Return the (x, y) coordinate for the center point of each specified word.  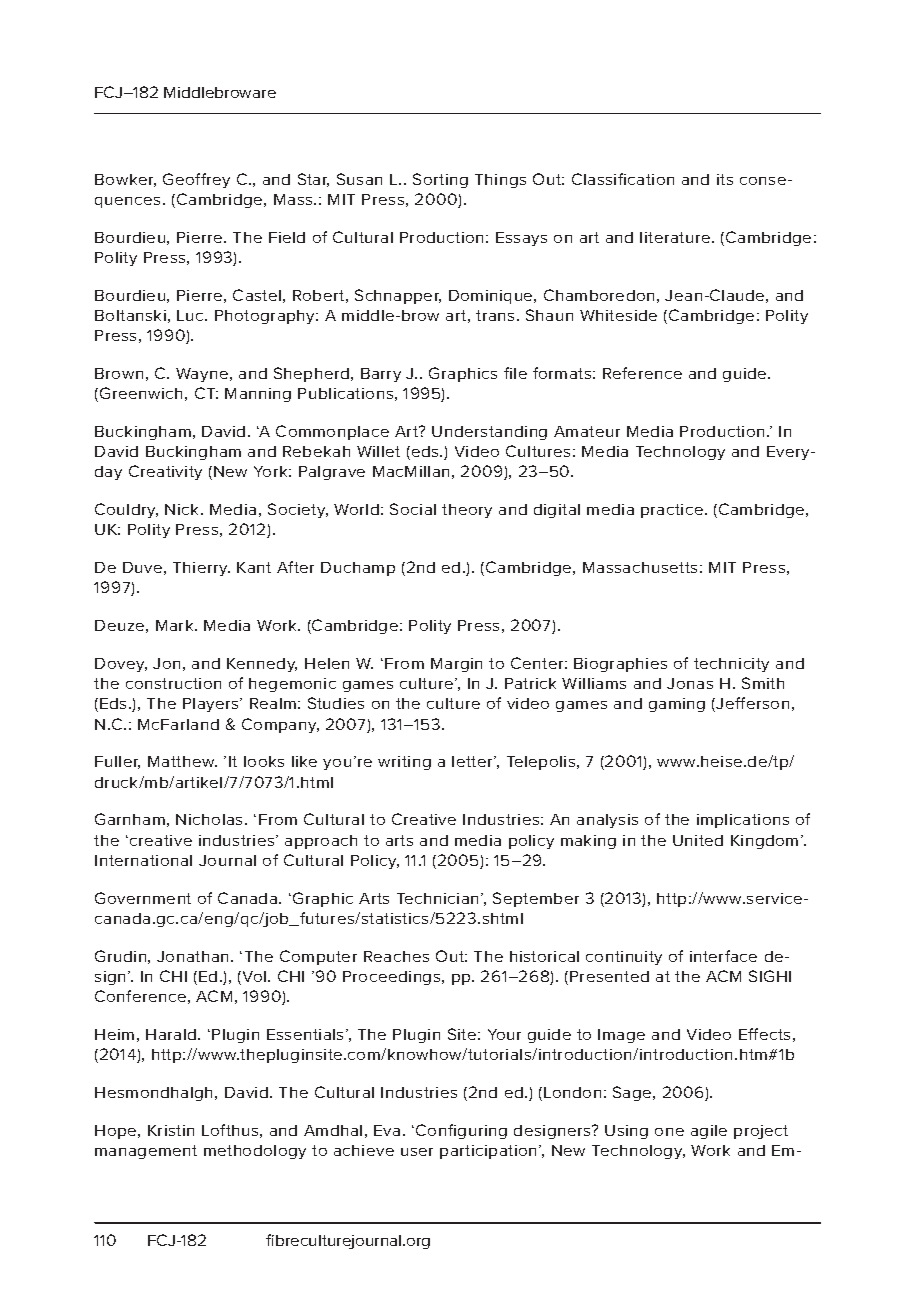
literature (676, 237)
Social (413, 509)
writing (404, 763)
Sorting (440, 180)
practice (673, 511)
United (698, 840)
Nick (183, 509)
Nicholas (211, 819)
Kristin (171, 1130)
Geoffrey (196, 180)
